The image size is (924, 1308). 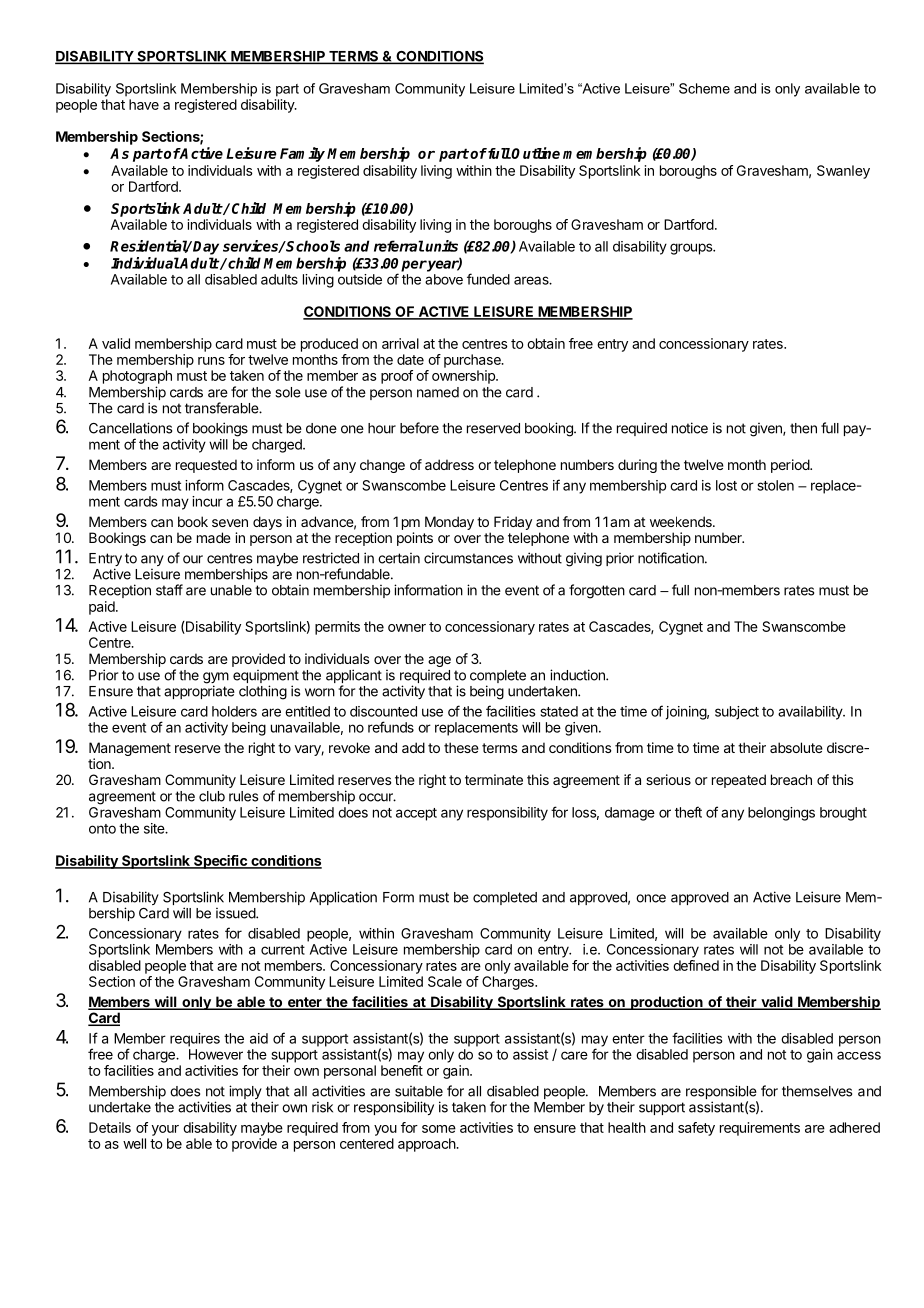 I want to click on your, so click(x=165, y=1130).
